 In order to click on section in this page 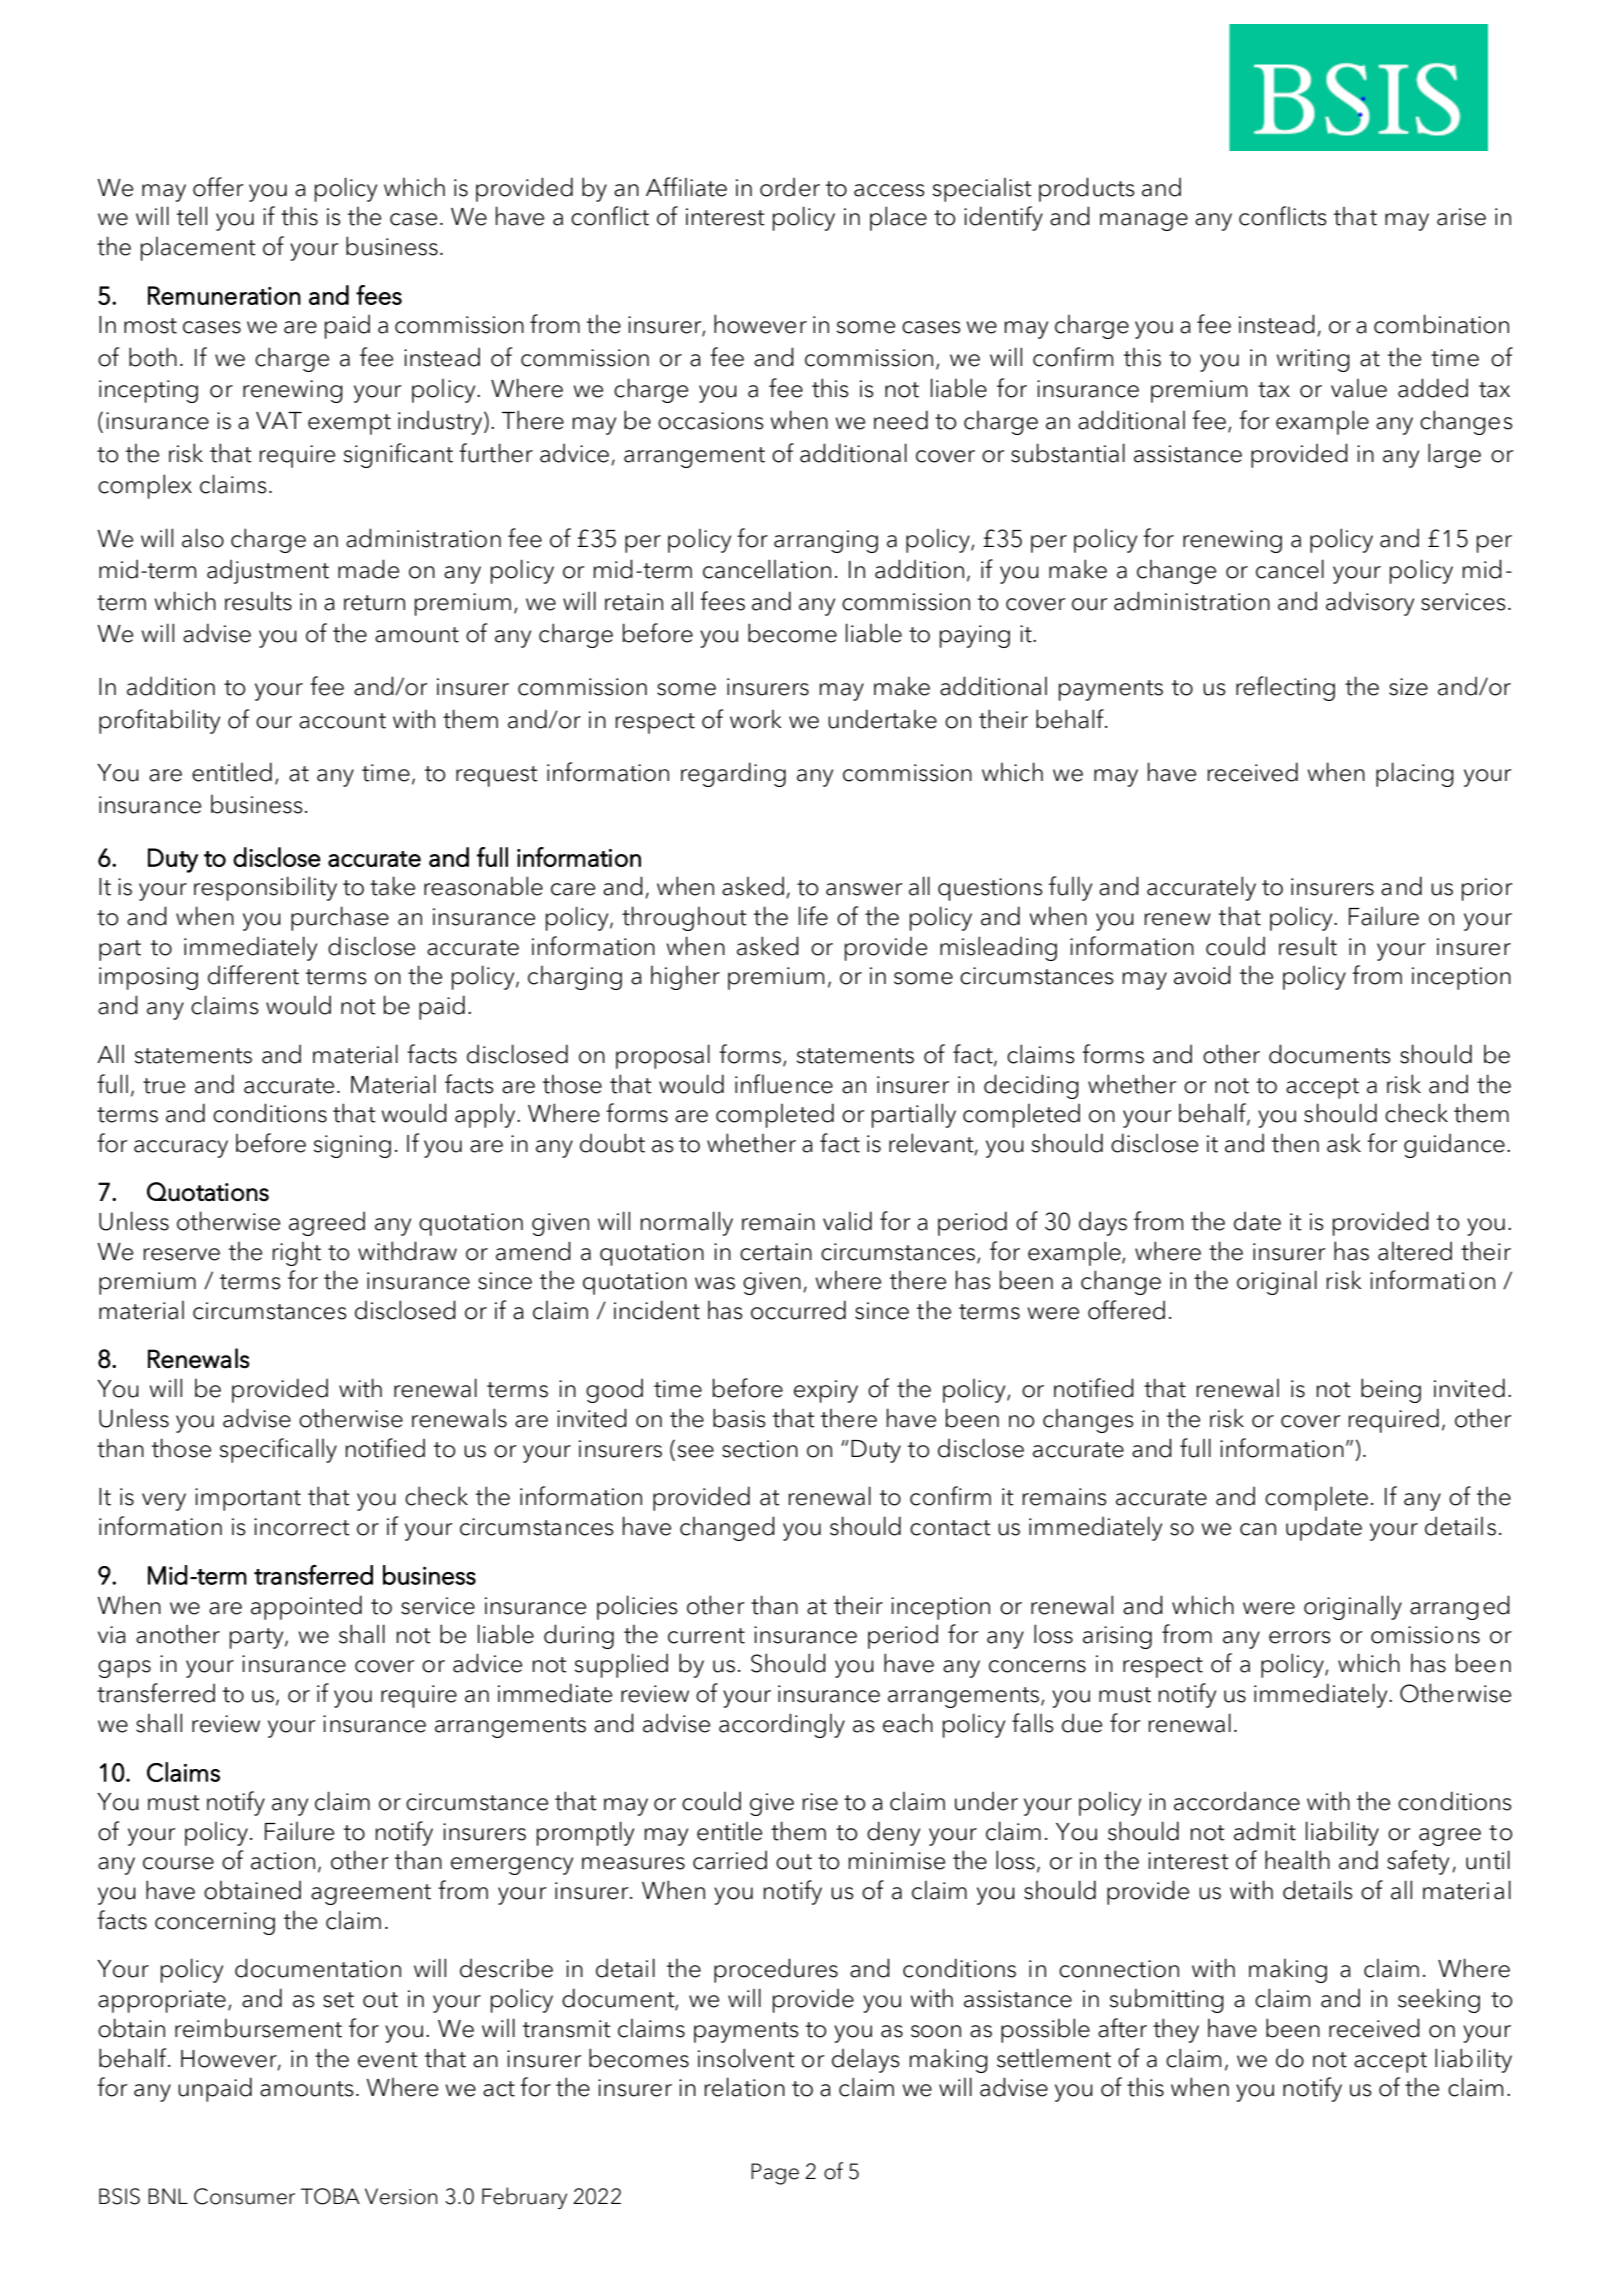, I will do `click(760, 1449)`.
